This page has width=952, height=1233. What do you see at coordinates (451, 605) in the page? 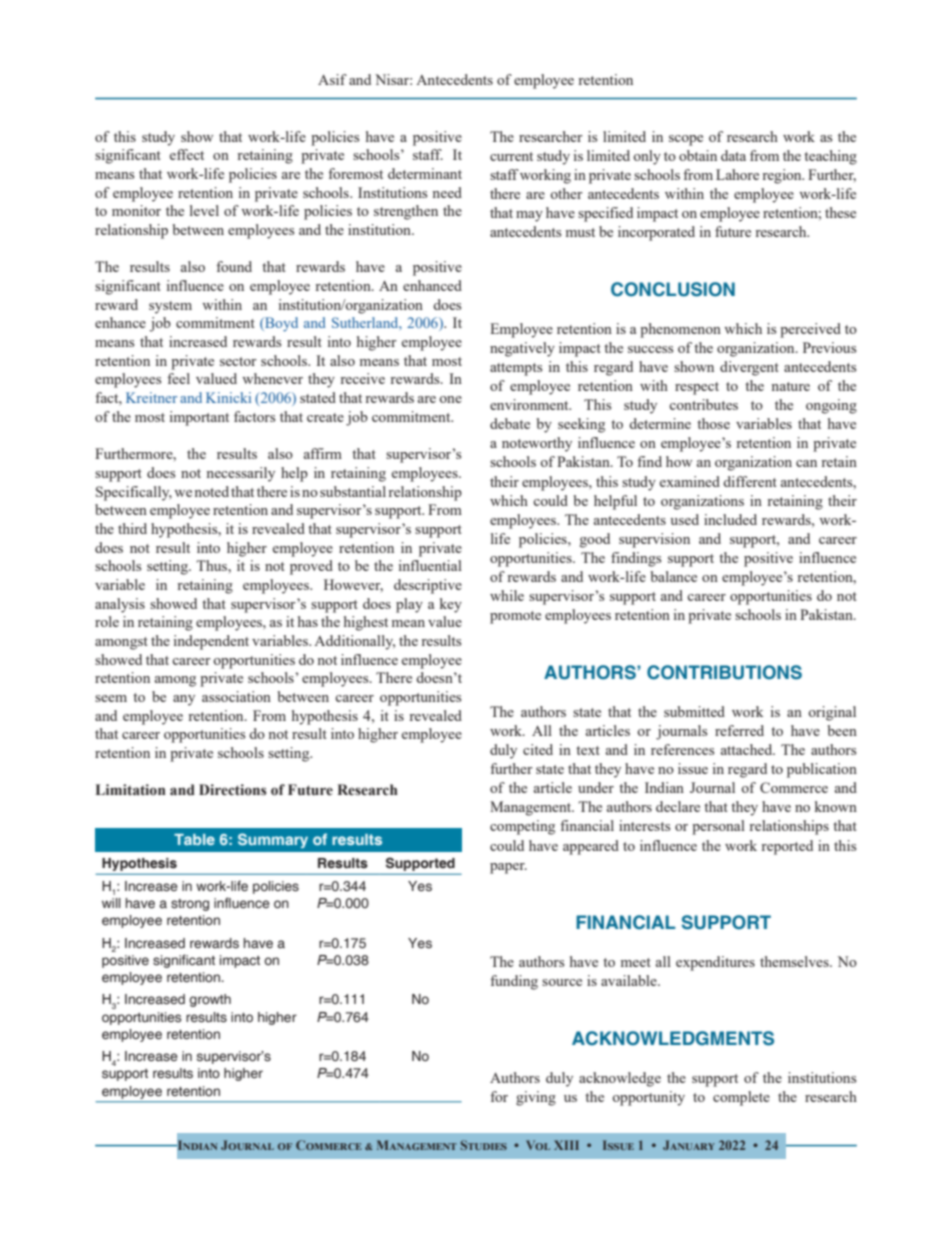
I see `key` at bounding box center [451, 605].
